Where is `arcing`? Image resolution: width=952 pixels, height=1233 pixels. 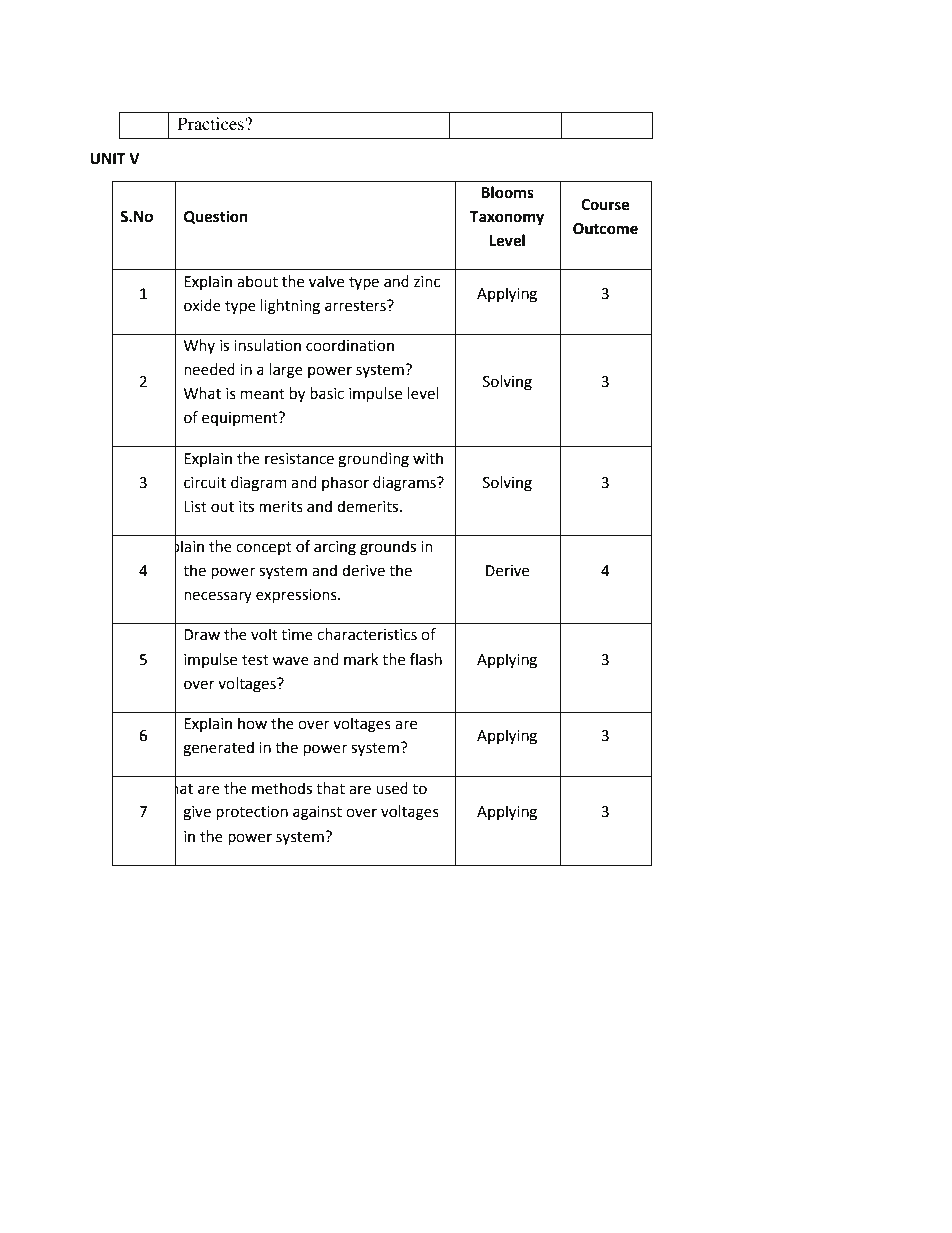 arcing is located at coordinates (335, 548).
